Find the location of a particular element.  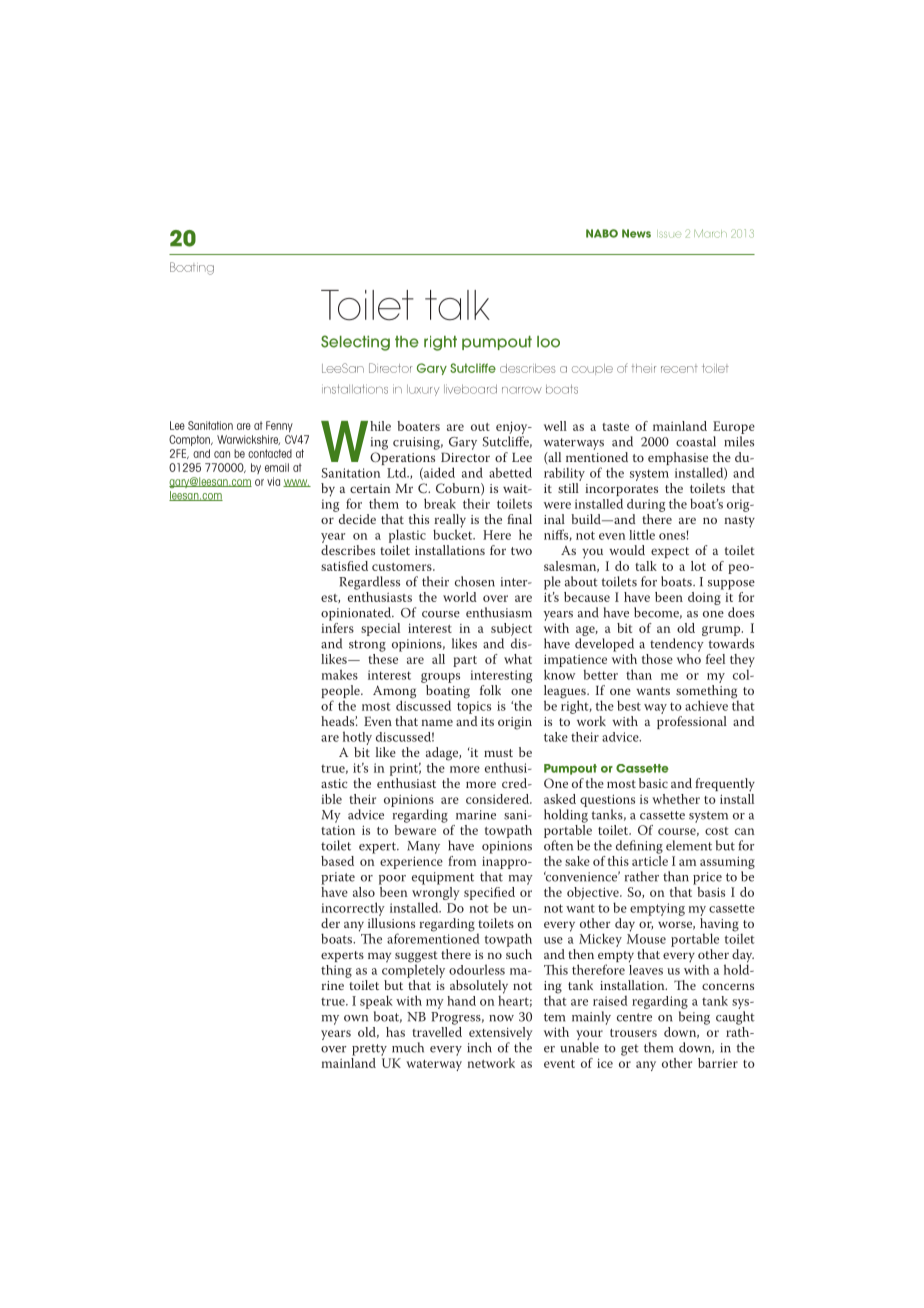

Issue is located at coordinates (669, 234).
